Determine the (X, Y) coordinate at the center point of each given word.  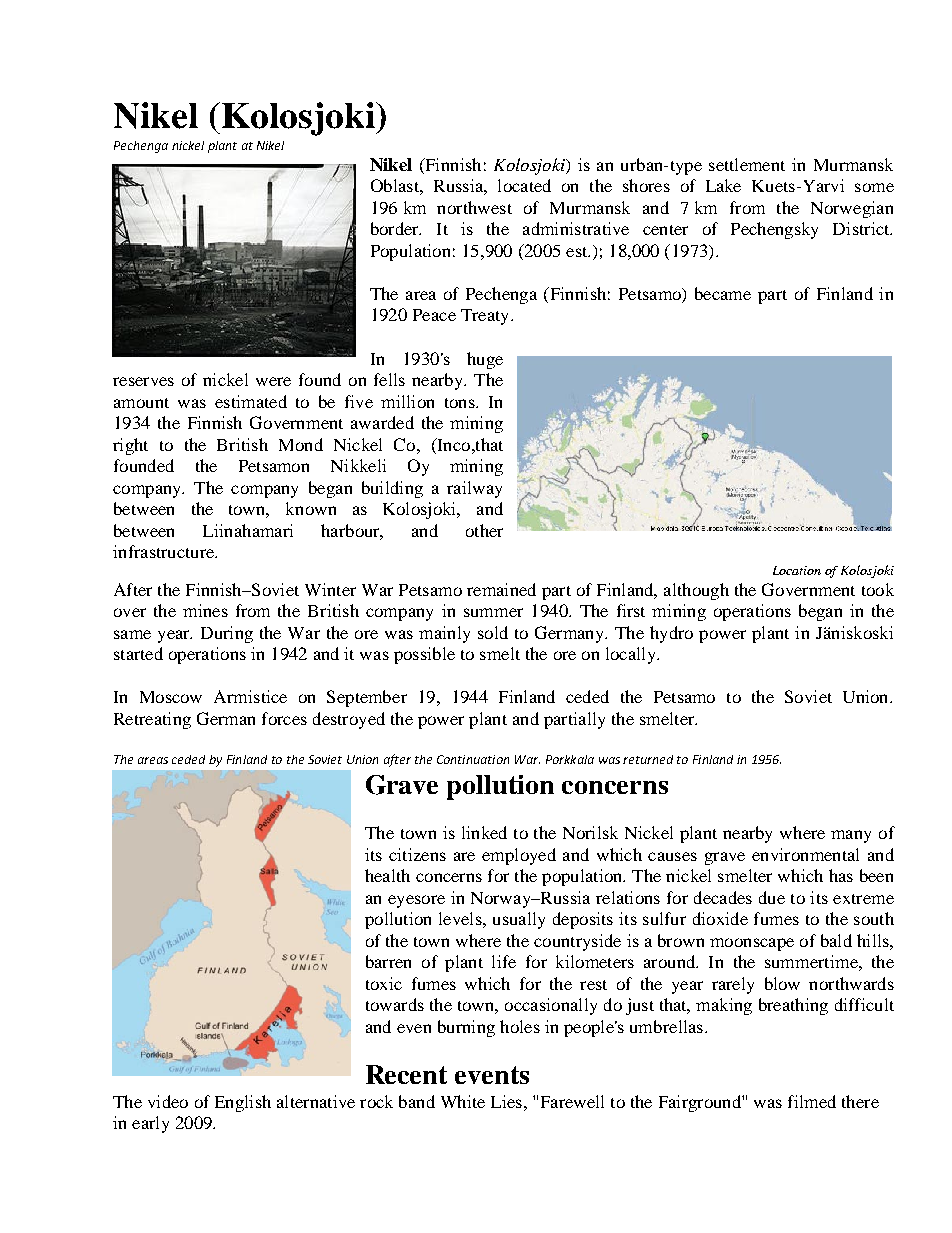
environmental (805, 854)
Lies (508, 1101)
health (387, 875)
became (723, 293)
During (227, 634)
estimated (251, 401)
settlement (747, 164)
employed (519, 856)
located (524, 185)
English (243, 1103)
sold (493, 632)
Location (797, 570)
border (396, 228)
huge (485, 360)
